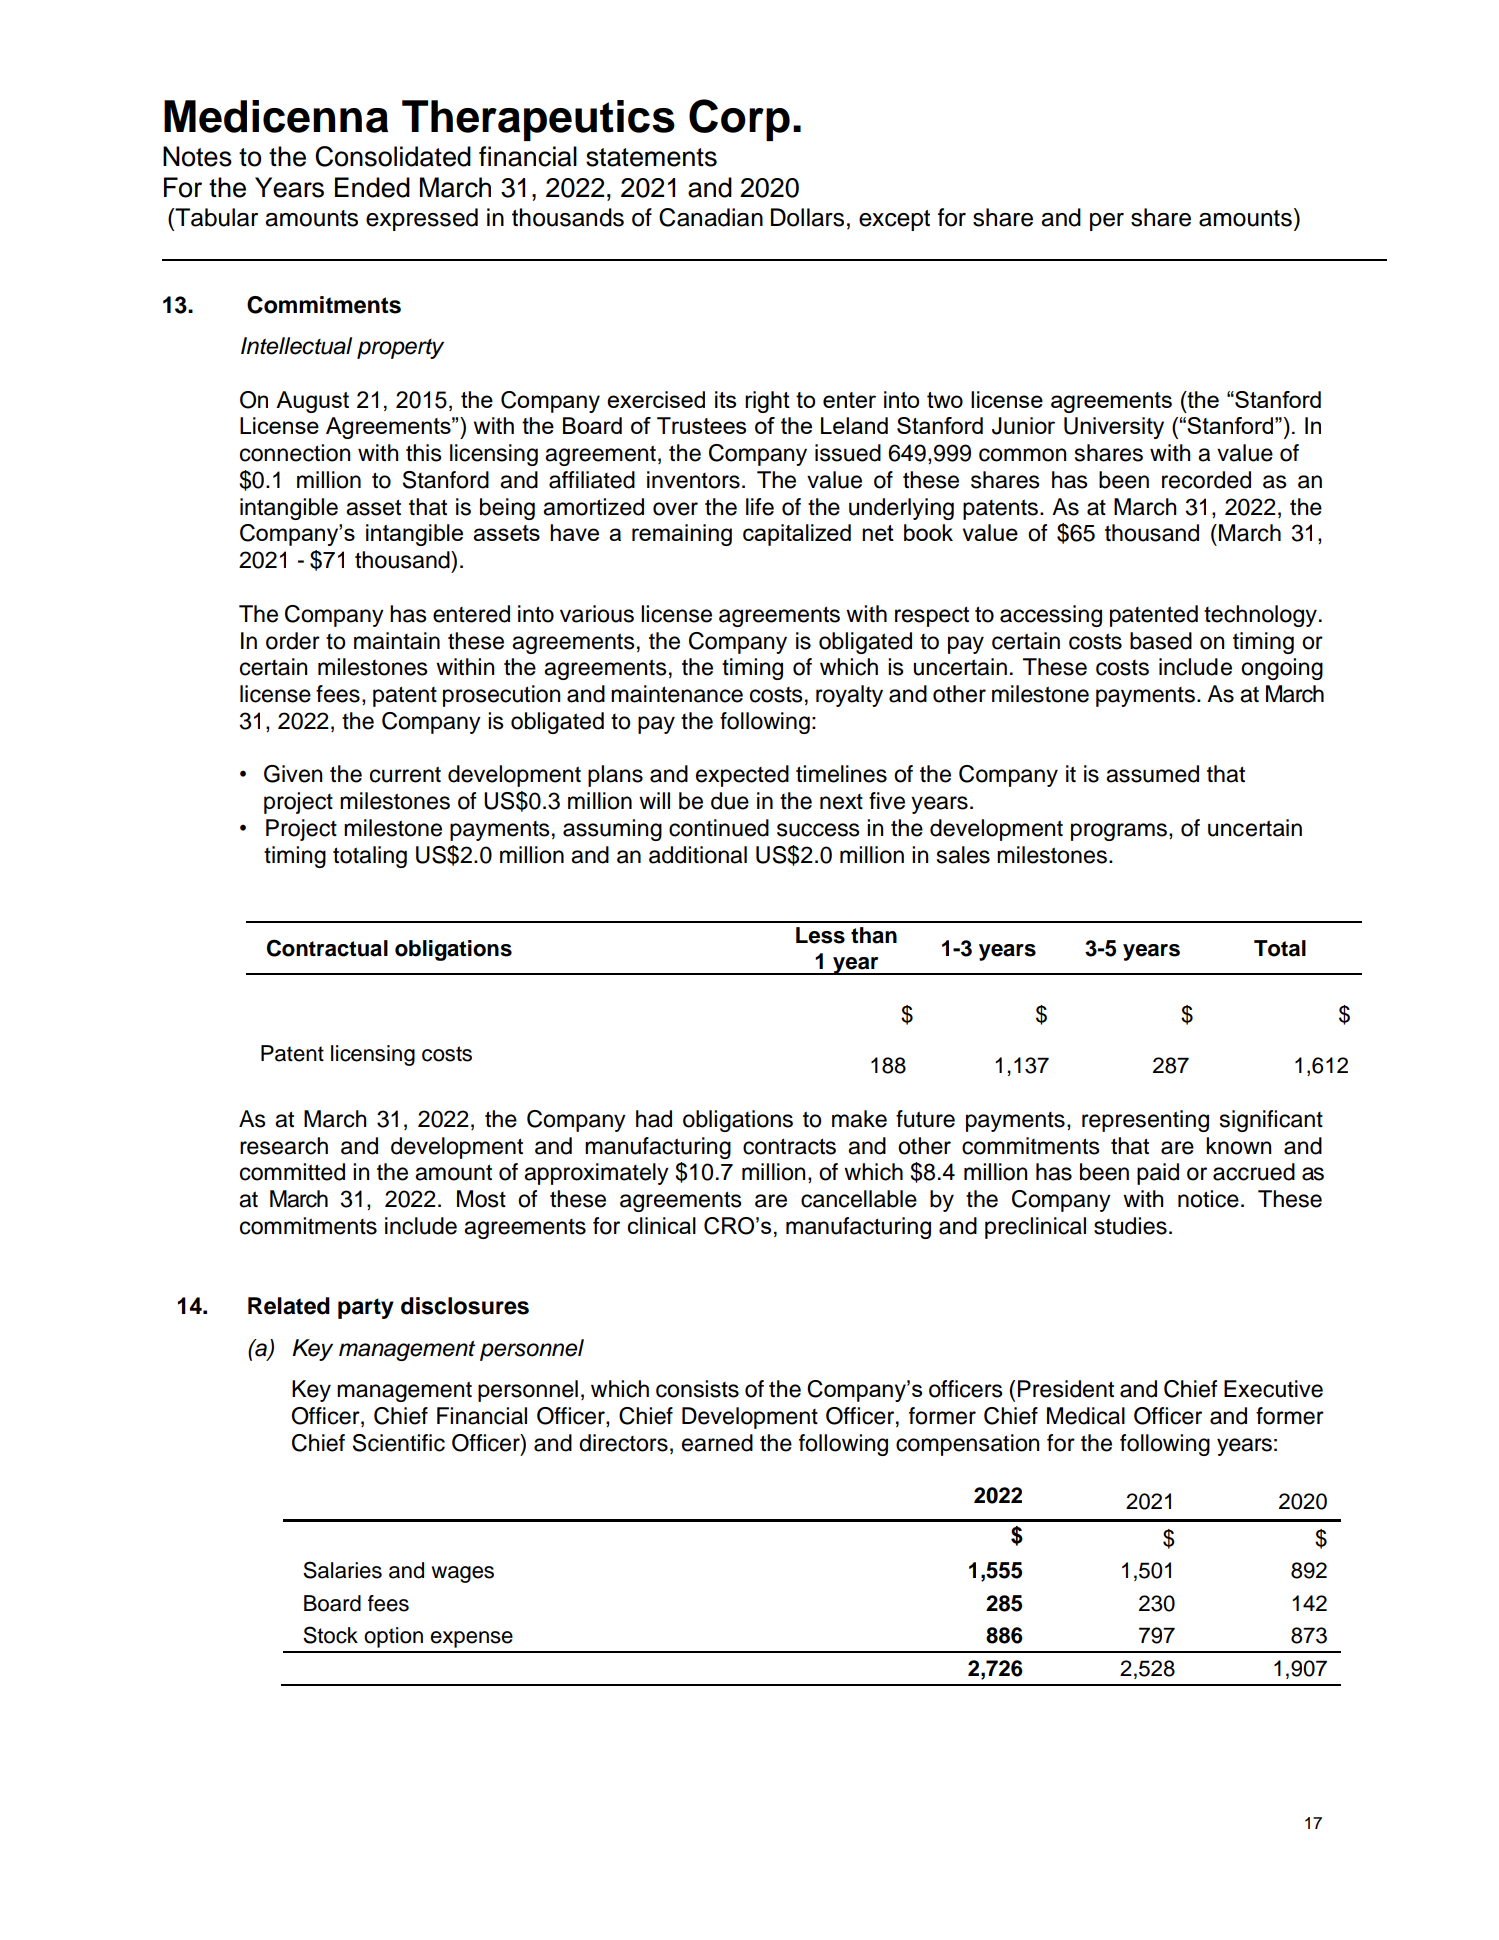 Image resolution: width=1499 pixels, height=1940 pixels. What do you see at coordinates (342, 1570) in the screenshot?
I see `Salaries` at bounding box center [342, 1570].
